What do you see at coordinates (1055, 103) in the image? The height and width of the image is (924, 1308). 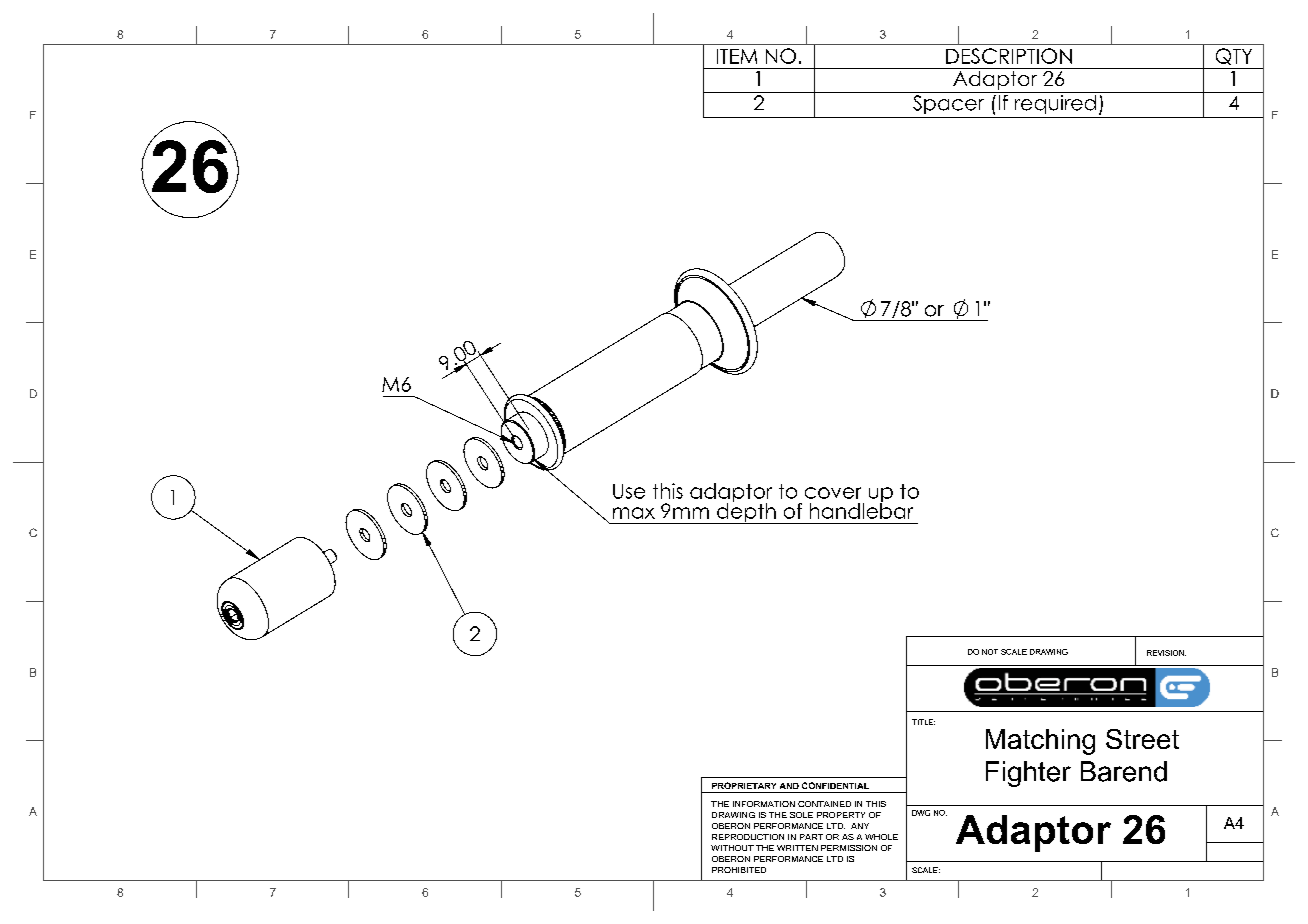 I see `required` at bounding box center [1055, 103].
